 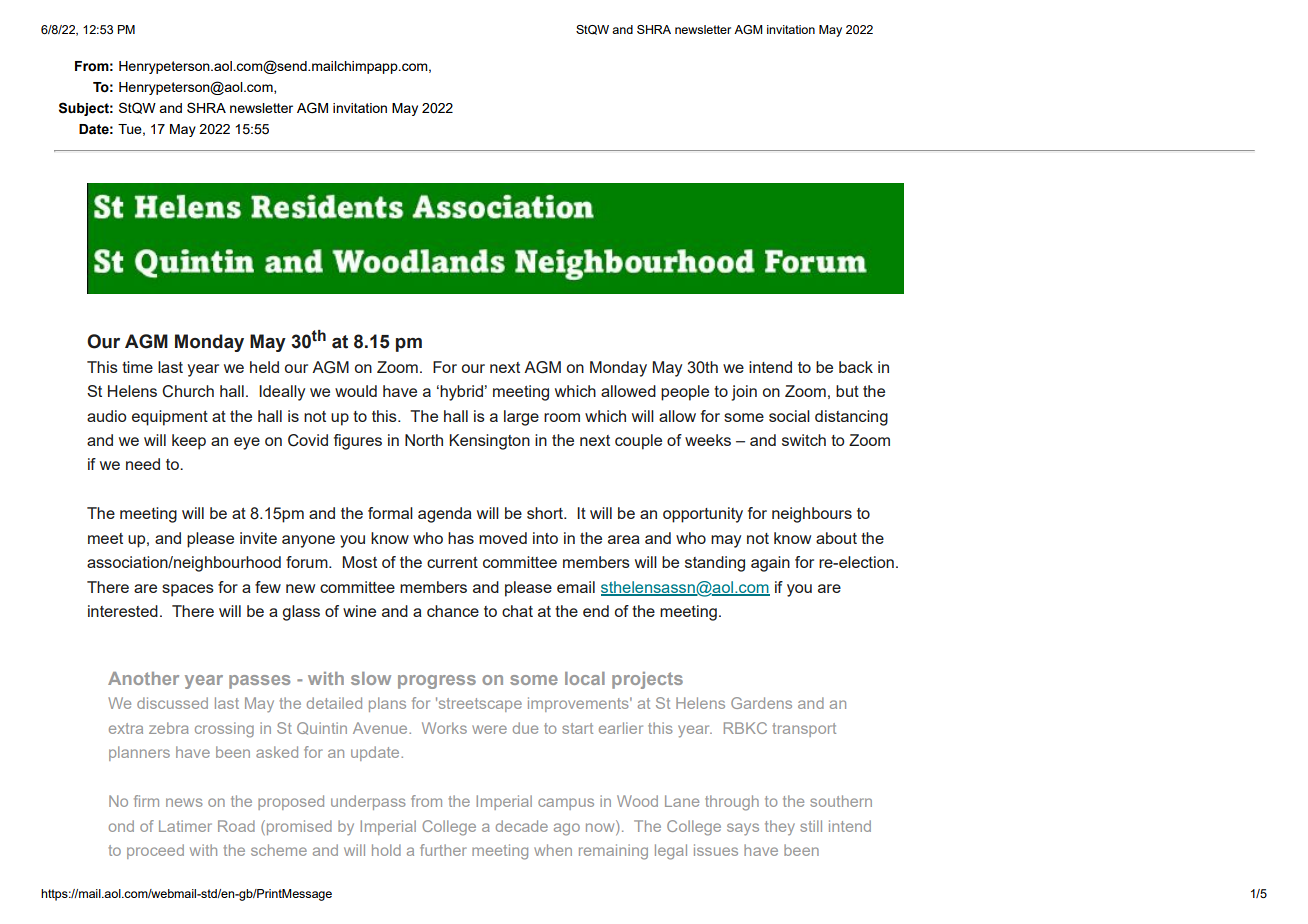 I want to click on agenda, so click(x=445, y=515).
